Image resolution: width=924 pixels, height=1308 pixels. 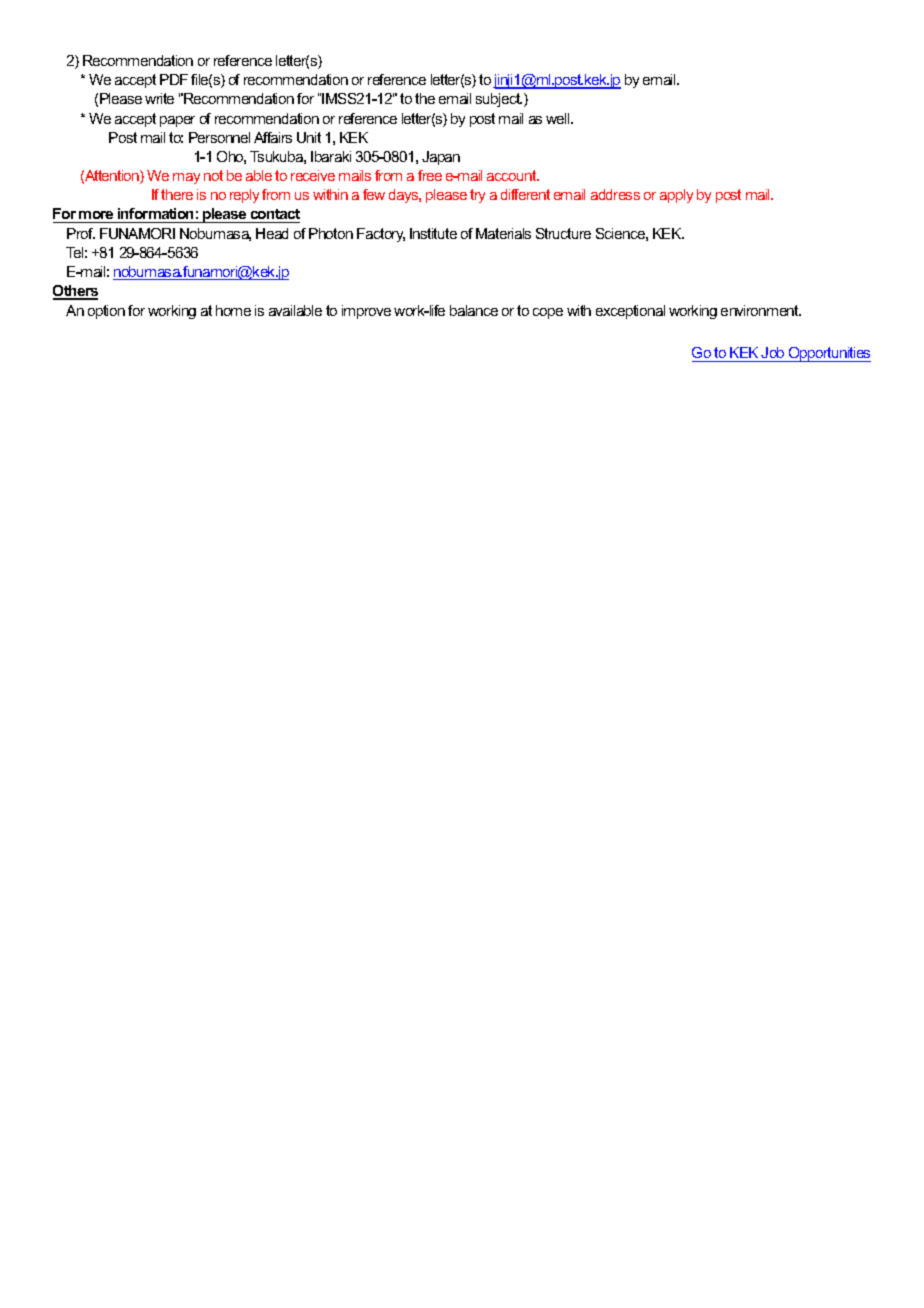 I want to click on option, so click(x=106, y=312).
